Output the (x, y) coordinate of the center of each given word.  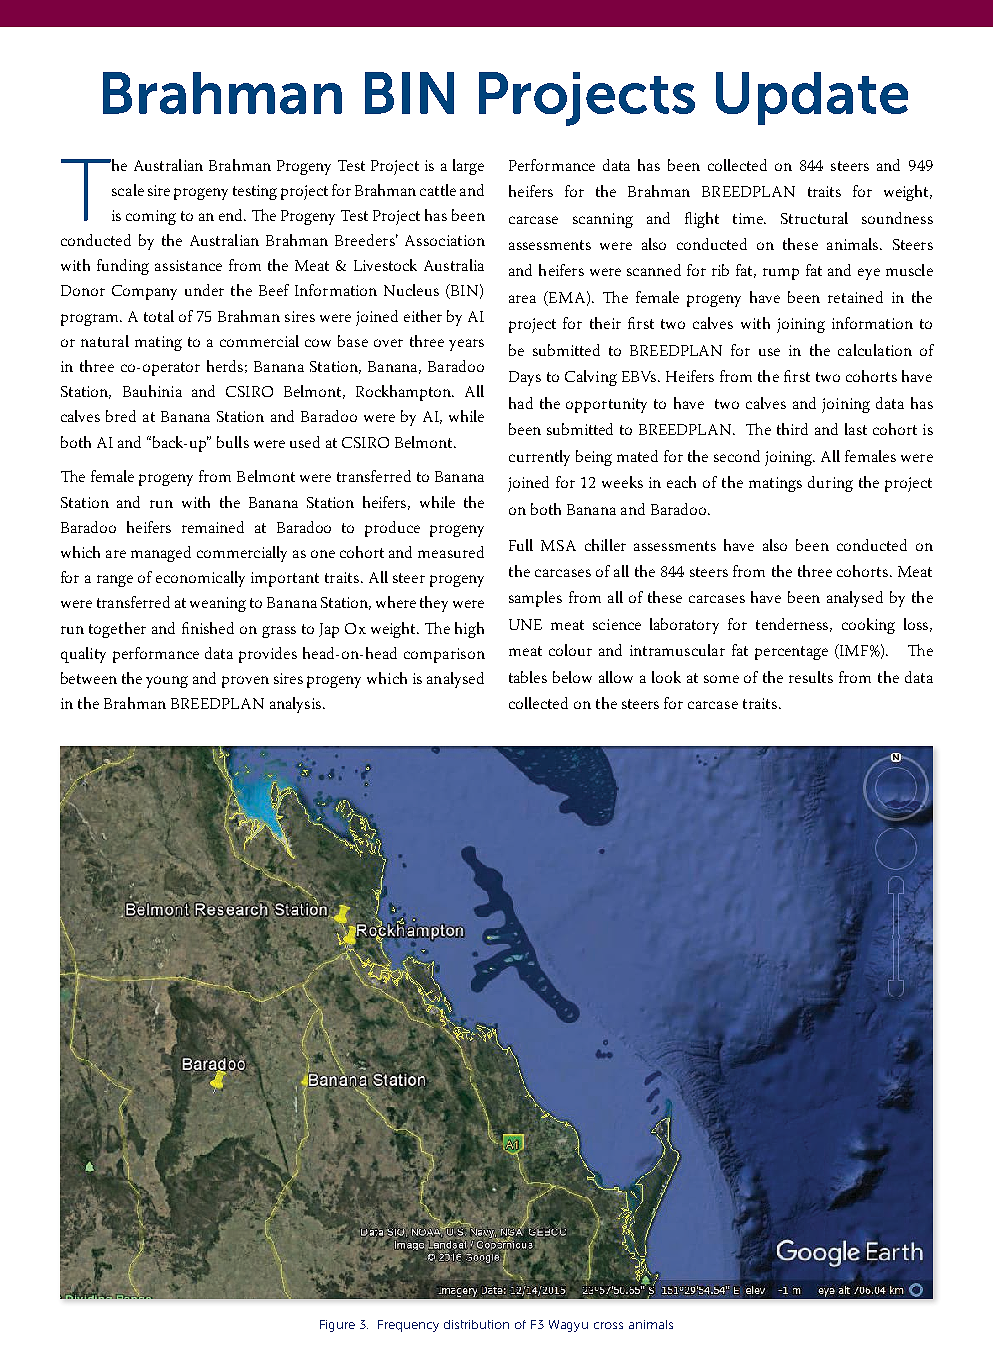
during (830, 484)
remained (213, 527)
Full (521, 545)
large (468, 167)
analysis (295, 705)
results (811, 677)
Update (812, 98)
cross (608, 1325)
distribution (476, 1324)
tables (528, 677)
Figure (337, 1326)
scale (128, 190)
